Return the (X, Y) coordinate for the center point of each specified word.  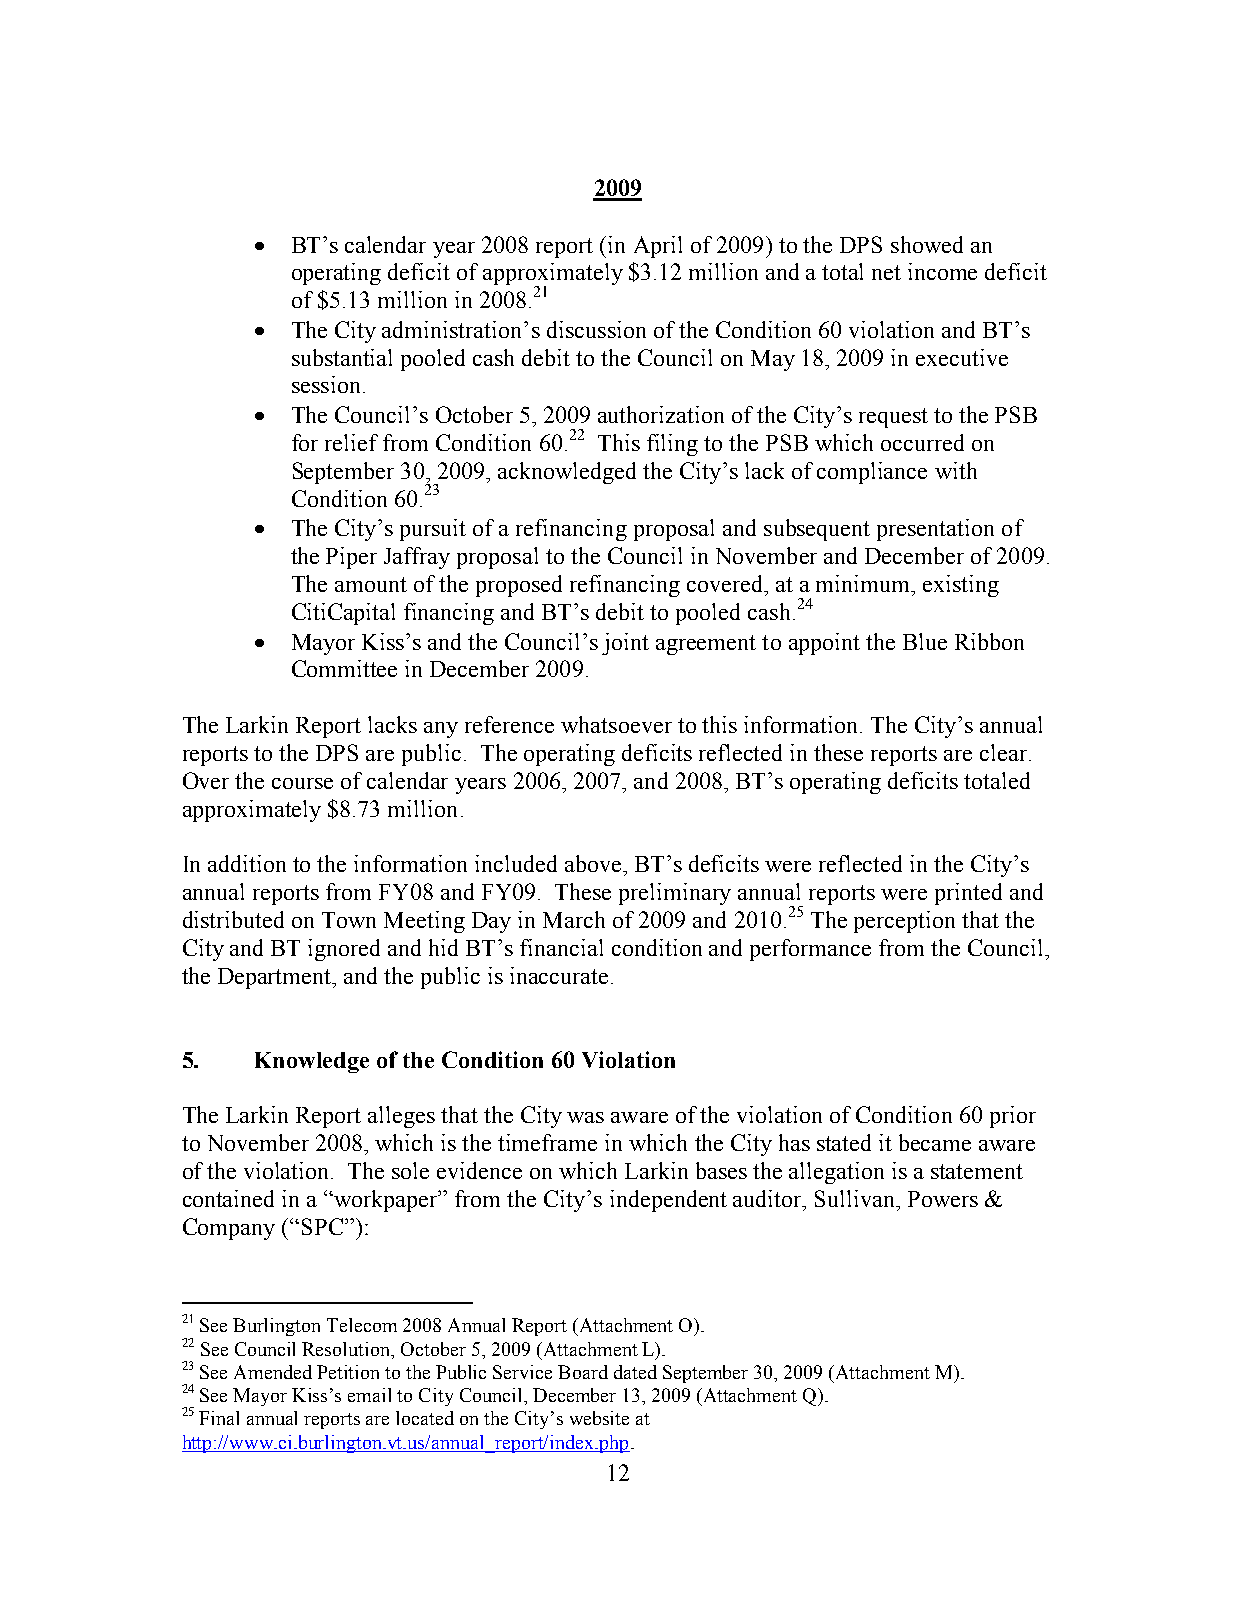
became (935, 1142)
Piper (351, 558)
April (658, 247)
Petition (348, 1372)
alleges (401, 1117)
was (585, 1117)
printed (968, 894)
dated (635, 1372)
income (942, 271)
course (302, 783)
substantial (342, 357)
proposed (519, 586)
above (594, 863)
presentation (935, 530)
